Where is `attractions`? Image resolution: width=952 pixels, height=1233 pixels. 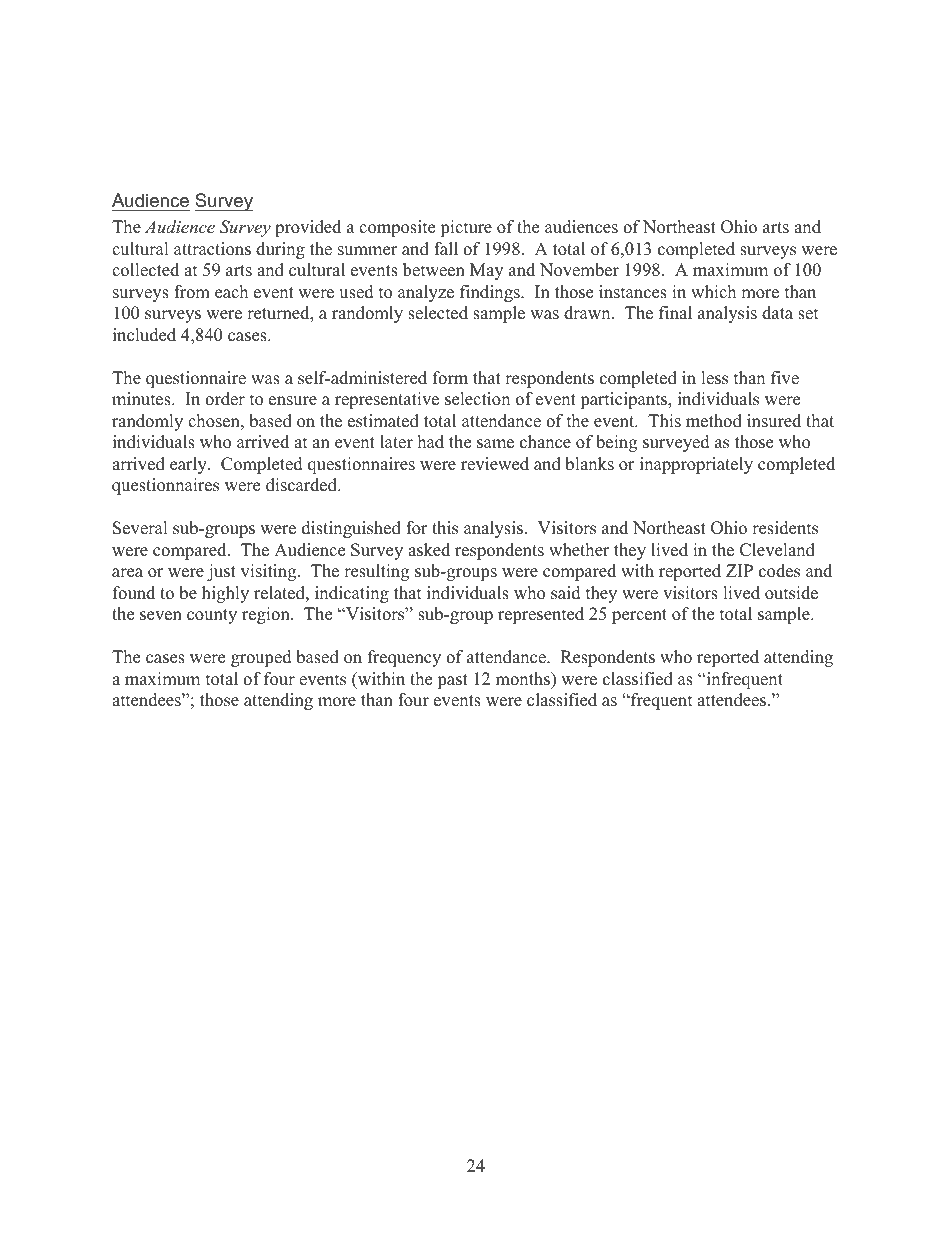 attractions is located at coordinates (212, 249).
